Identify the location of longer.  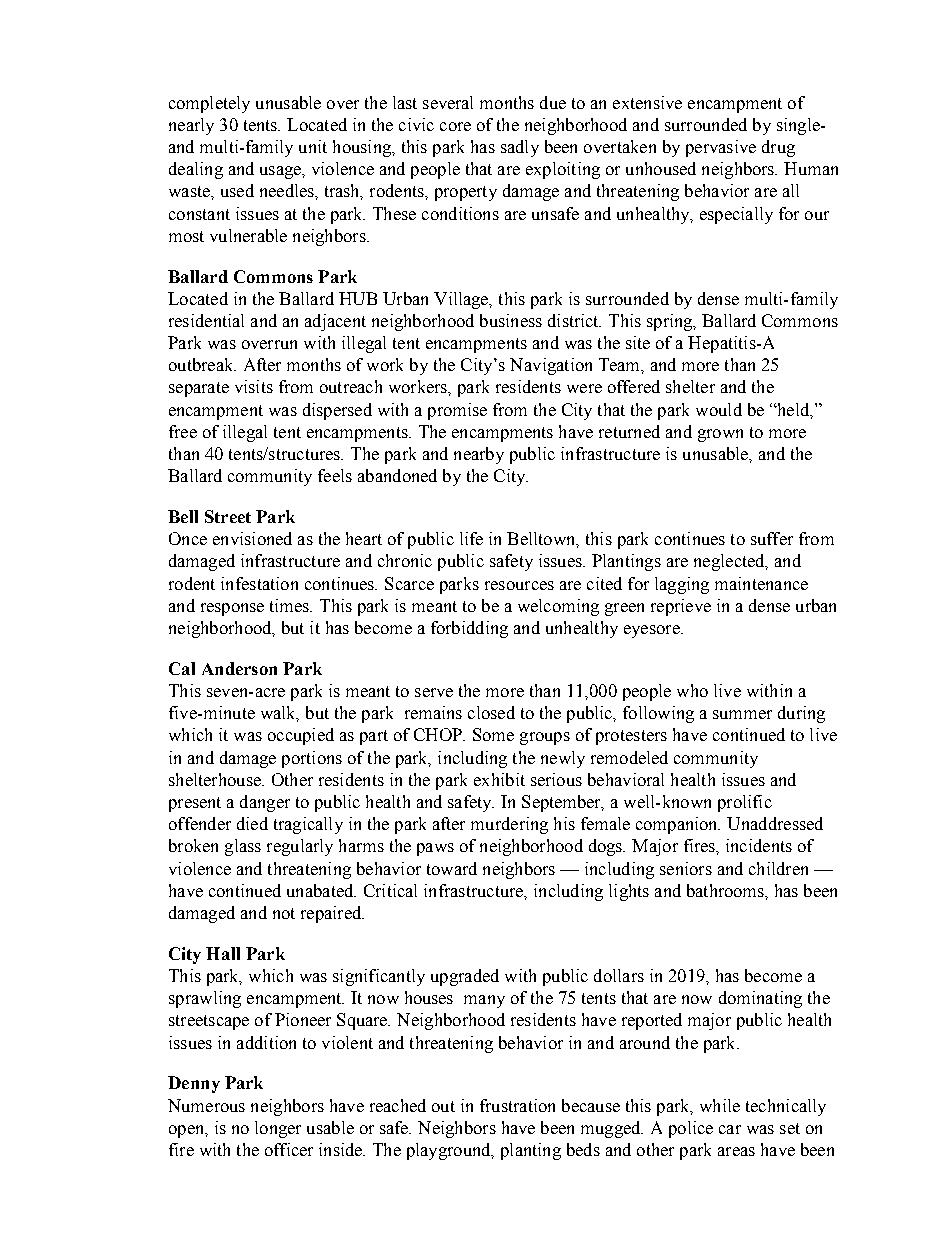
(278, 1129).
